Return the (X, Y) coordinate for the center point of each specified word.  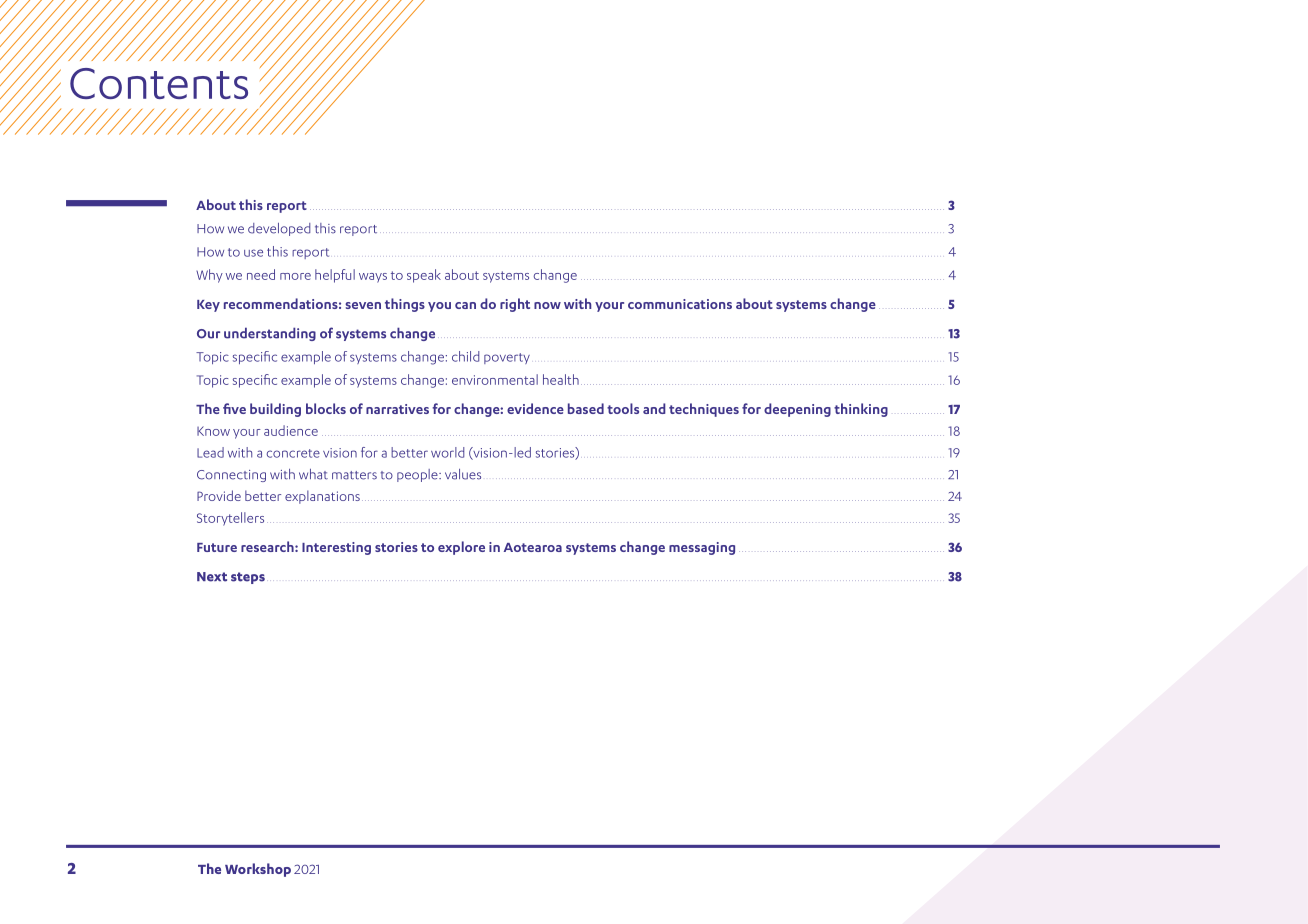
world (447, 452)
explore (461, 548)
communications (680, 304)
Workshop (258, 870)
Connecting (231, 476)
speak (424, 276)
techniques (704, 410)
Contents (159, 83)
